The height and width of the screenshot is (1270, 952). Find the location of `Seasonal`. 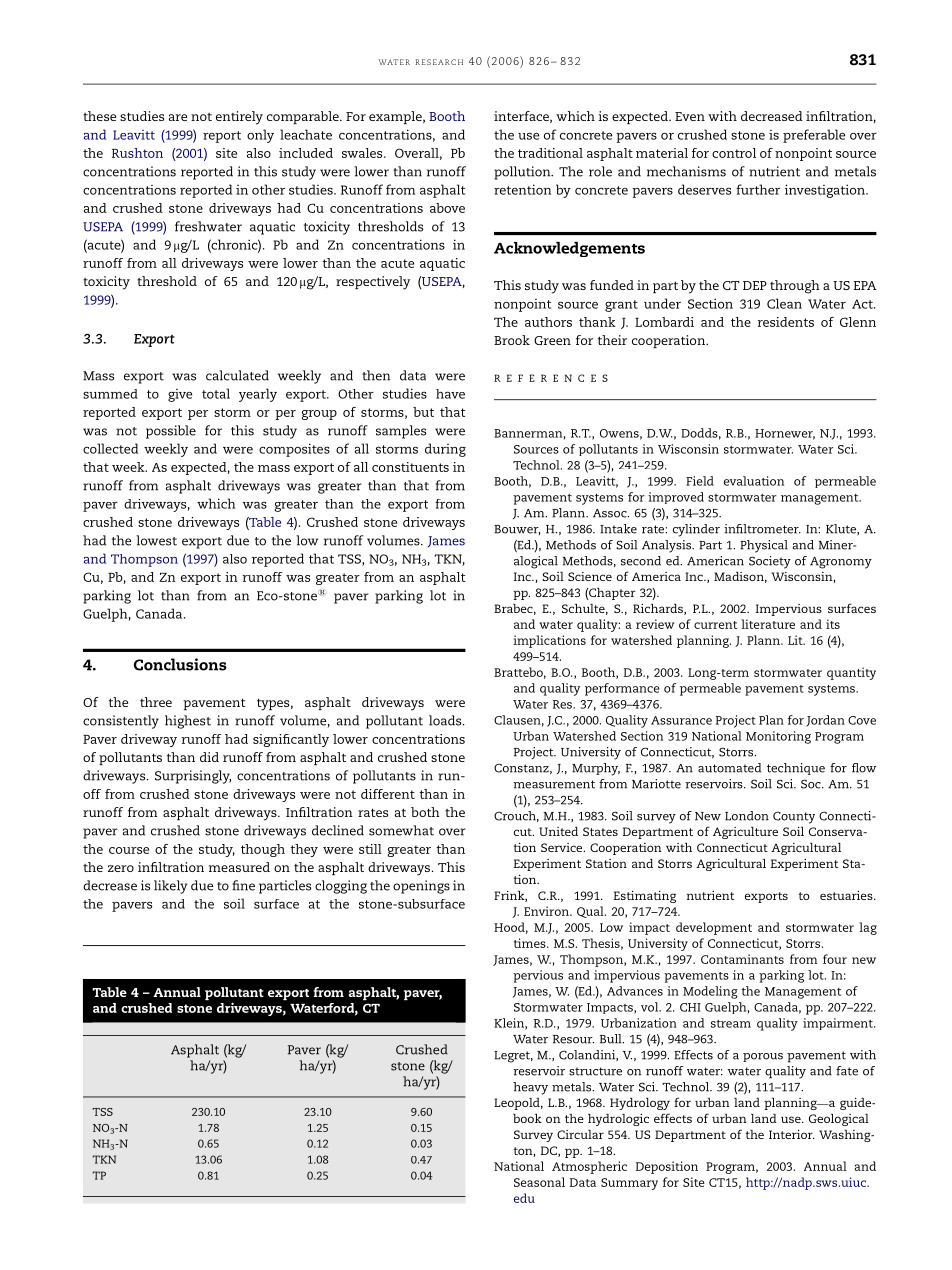

Seasonal is located at coordinates (539, 1182).
